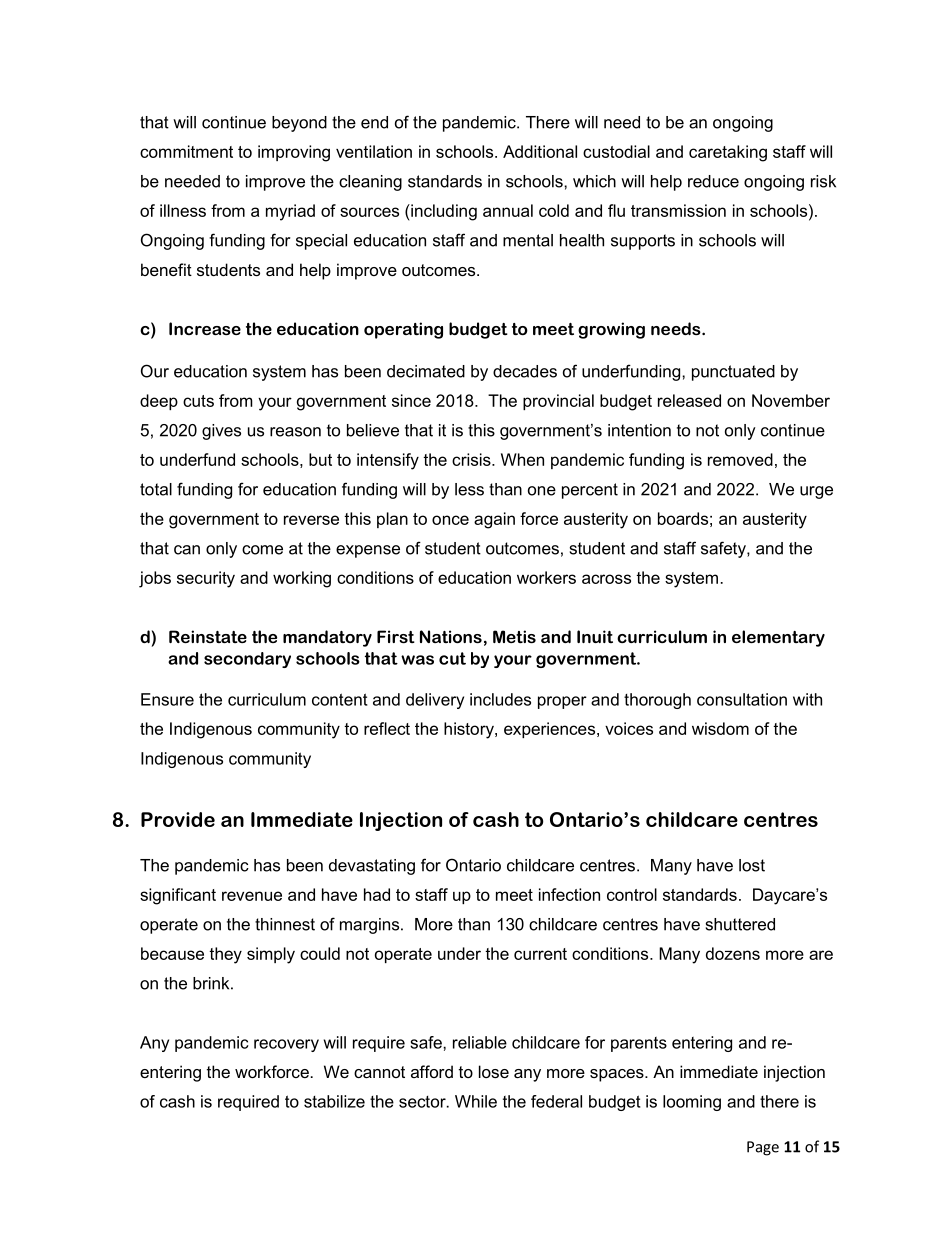 The width and height of the screenshot is (952, 1233). What do you see at coordinates (740, 459) in the screenshot?
I see `removed` at bounding box center [740, 459].
